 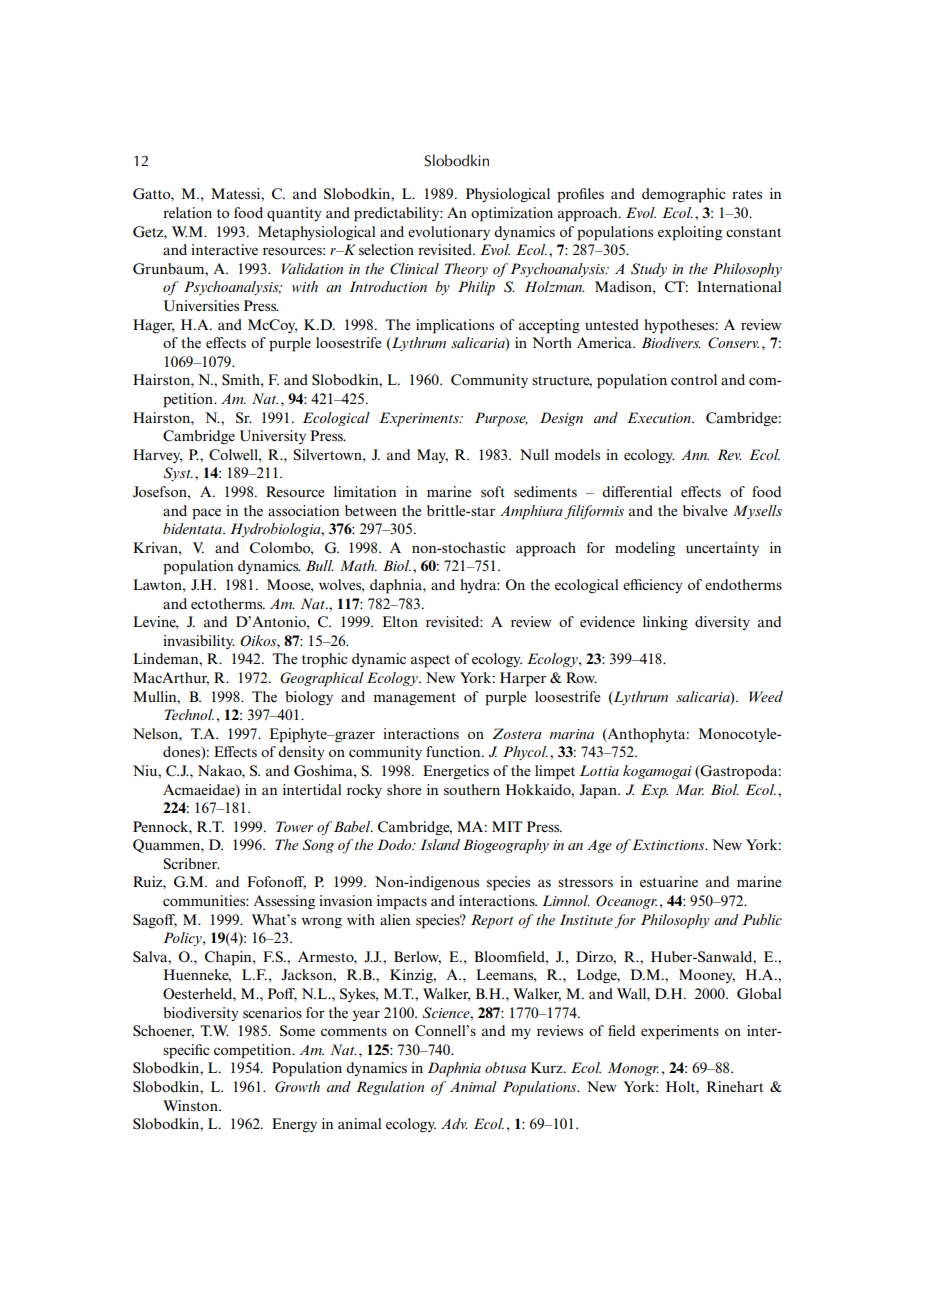 What do you see at coordinates (454, 1123) in the screenshot?
I see `Adv` at bounding box center [454, 1123].
